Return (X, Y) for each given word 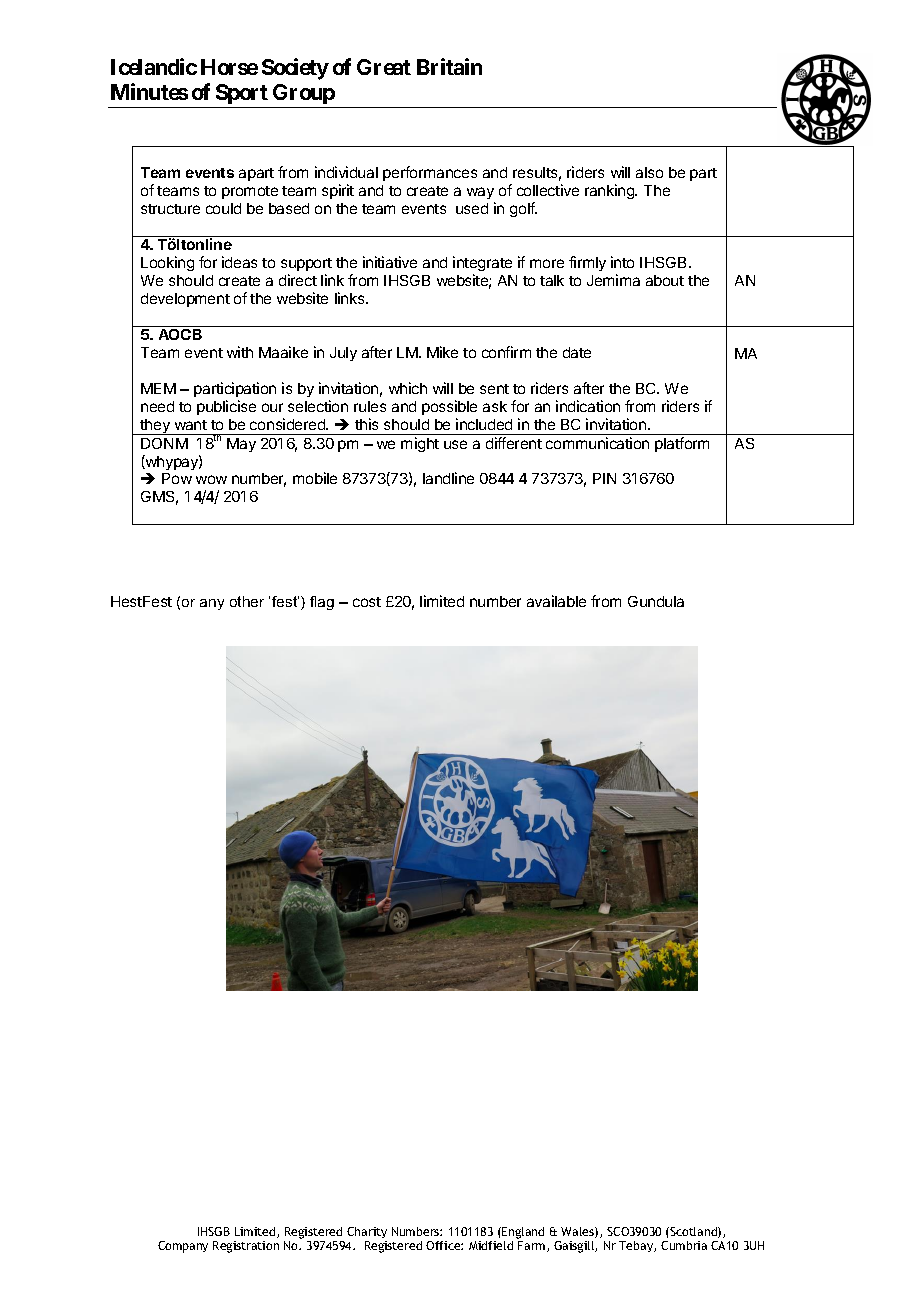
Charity (367, 1232)
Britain (449, 66)
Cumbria (684, 1245)
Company (183, 1247)
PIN (604, 478)
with (240, 352)
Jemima (613, 280)
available (556, 601)
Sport (242, 94)
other (247, 601)
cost (367, 602)
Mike (442, 352)
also (649, 172)
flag (322, 603)
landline (448, 478)
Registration (246, 1247)
